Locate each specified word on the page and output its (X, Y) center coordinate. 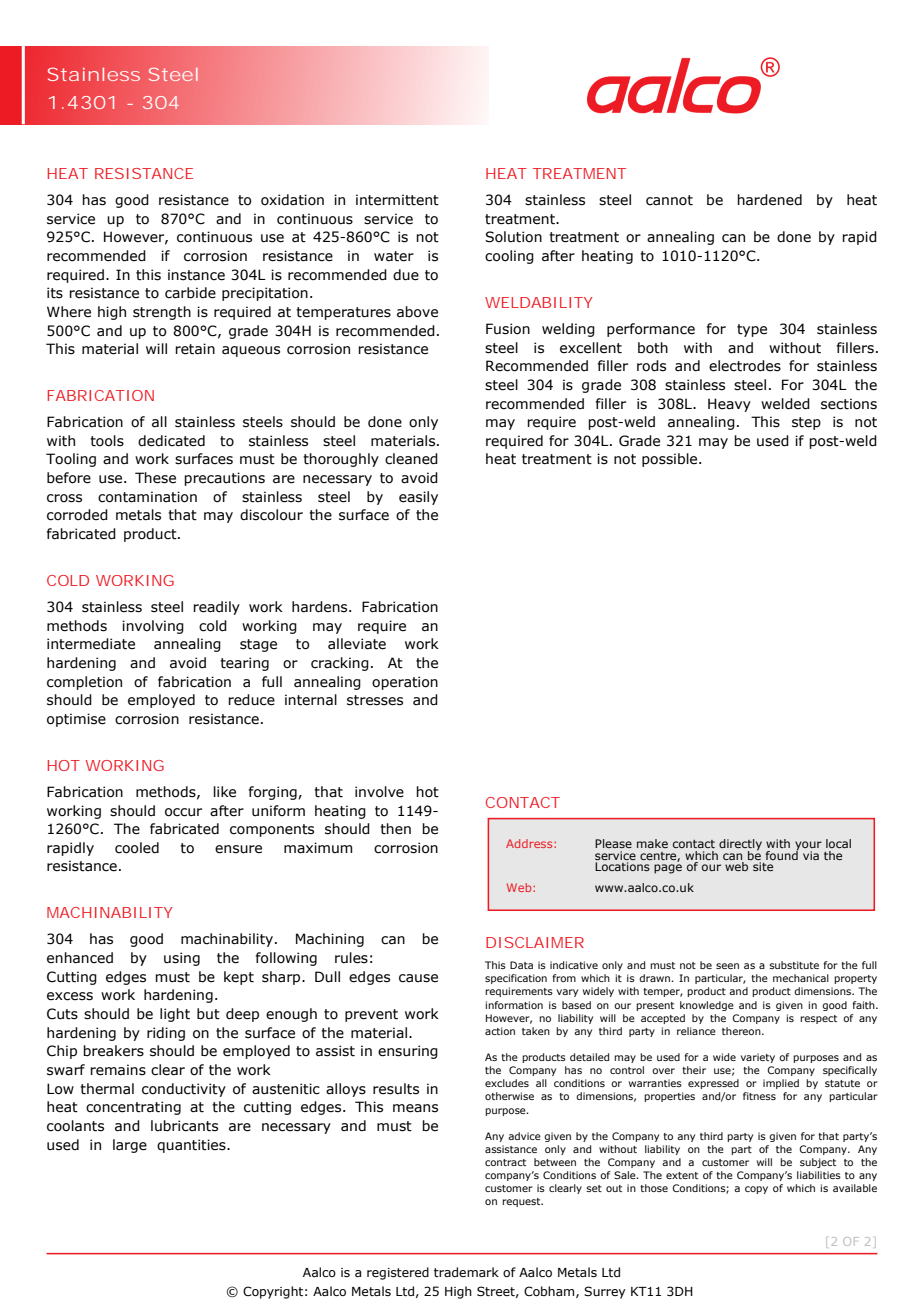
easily (418, 498)
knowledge (707, 1006)
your (808, 847)
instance (196, 275)
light (175, 1015)
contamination (147, 497)
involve (379, 792)
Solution (513, 237)
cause (418, 978)
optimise (76, 720)
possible (671, 460)
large (130, 1146)
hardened (769, 200)
